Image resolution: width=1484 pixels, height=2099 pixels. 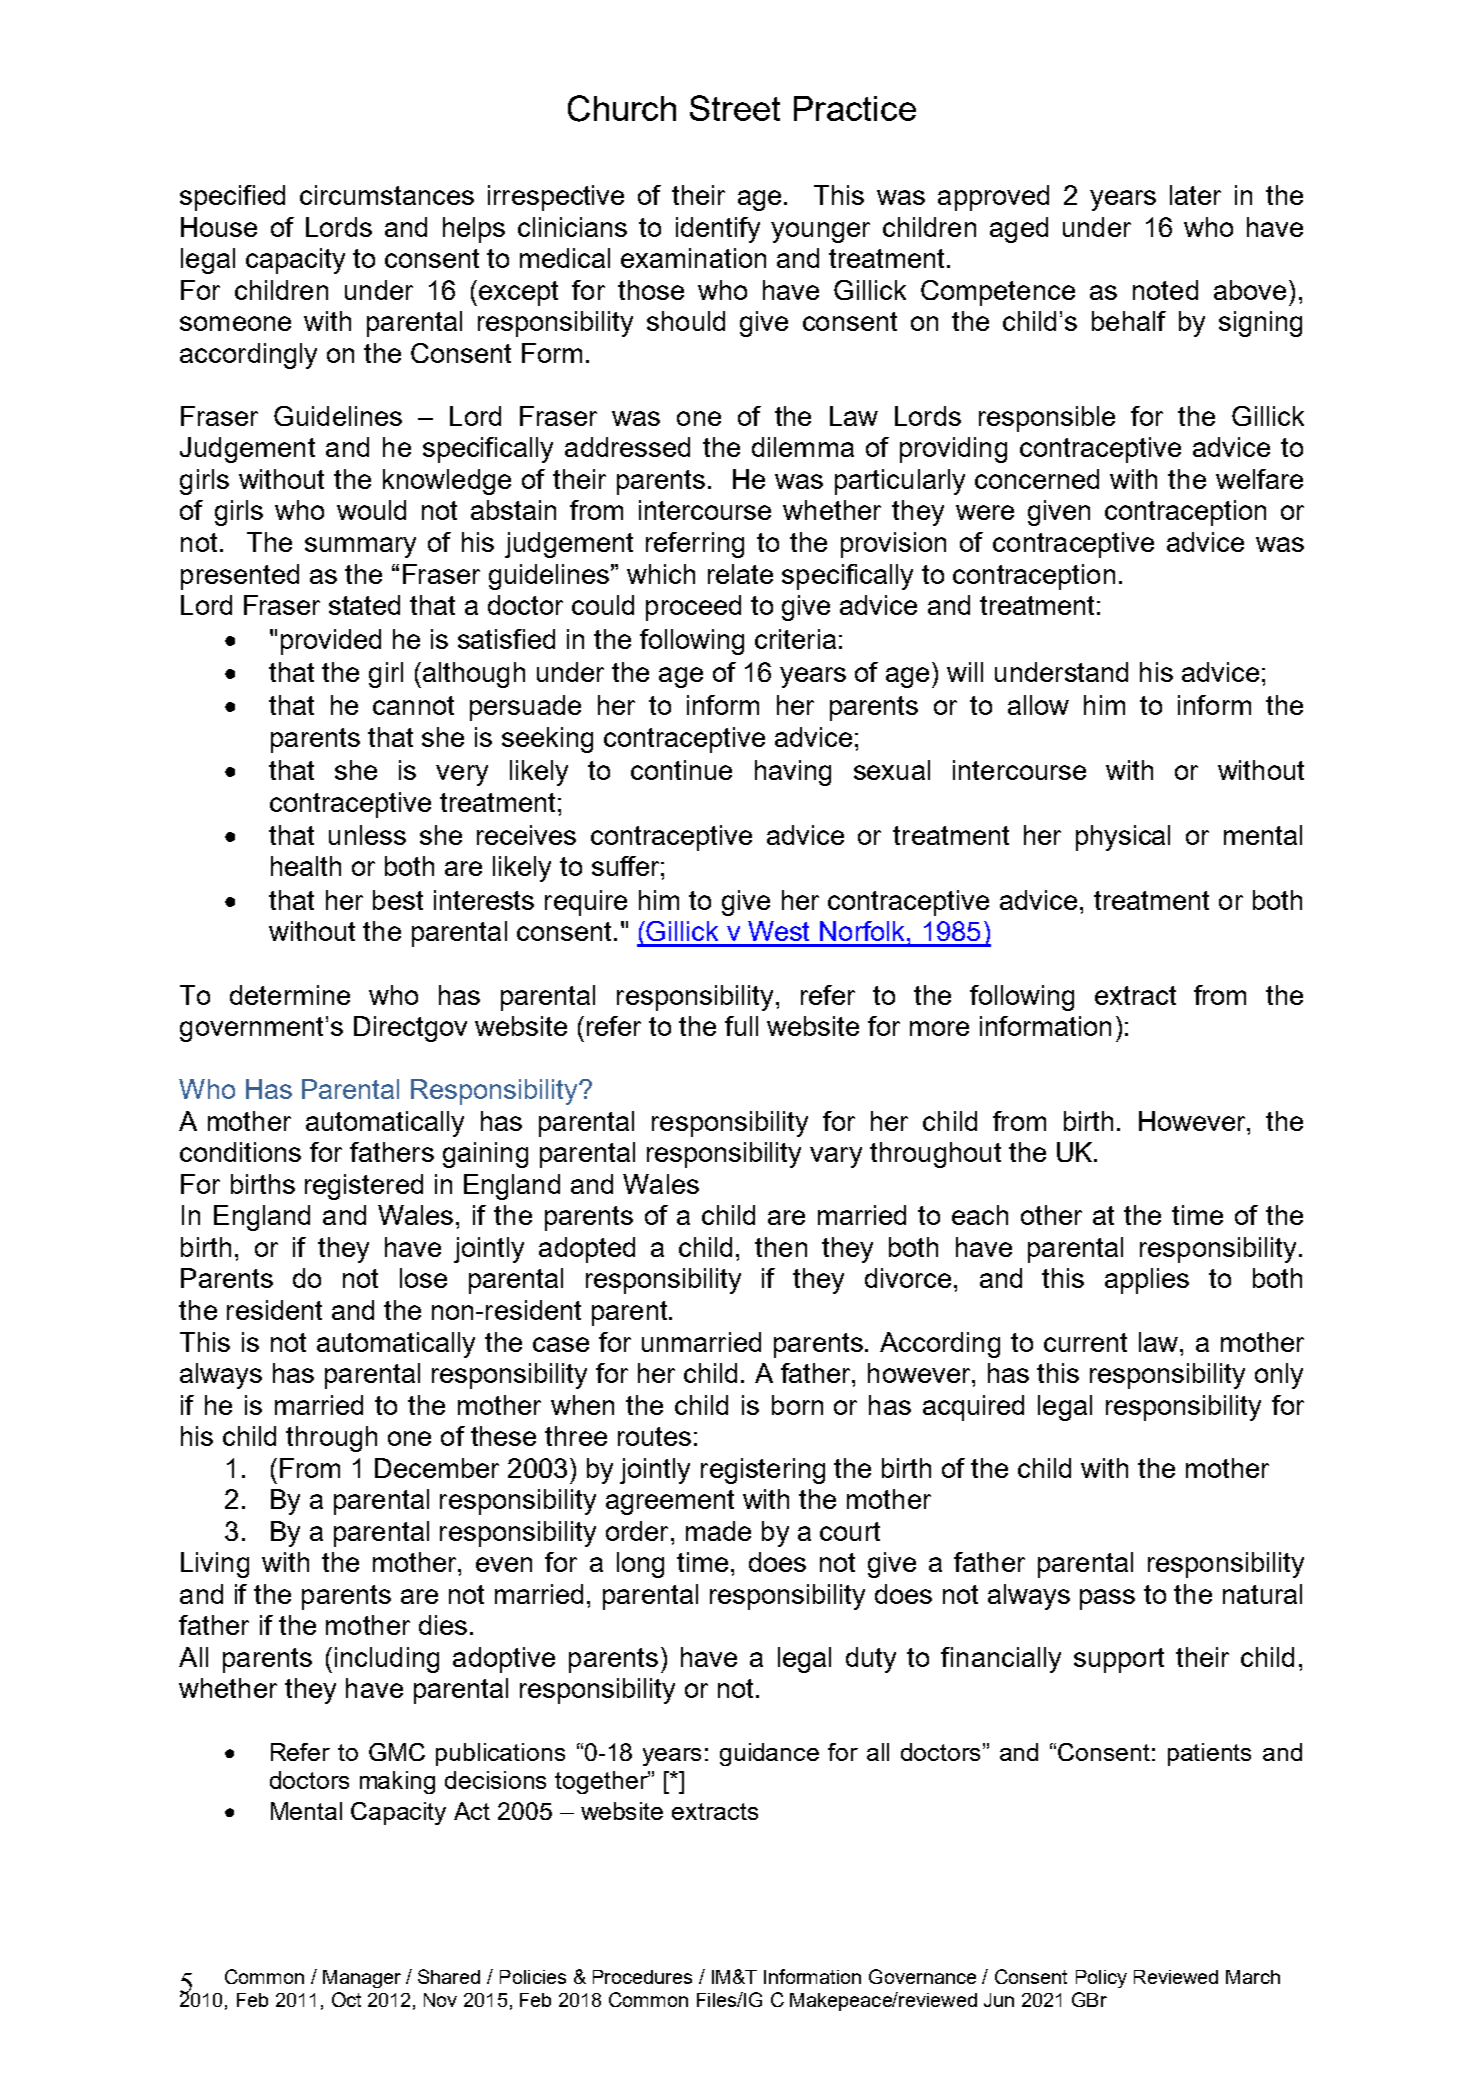 What do you see at coordinates (364, 605) in the screenshot?
I see `stated` at bounding box center [364, 605].
